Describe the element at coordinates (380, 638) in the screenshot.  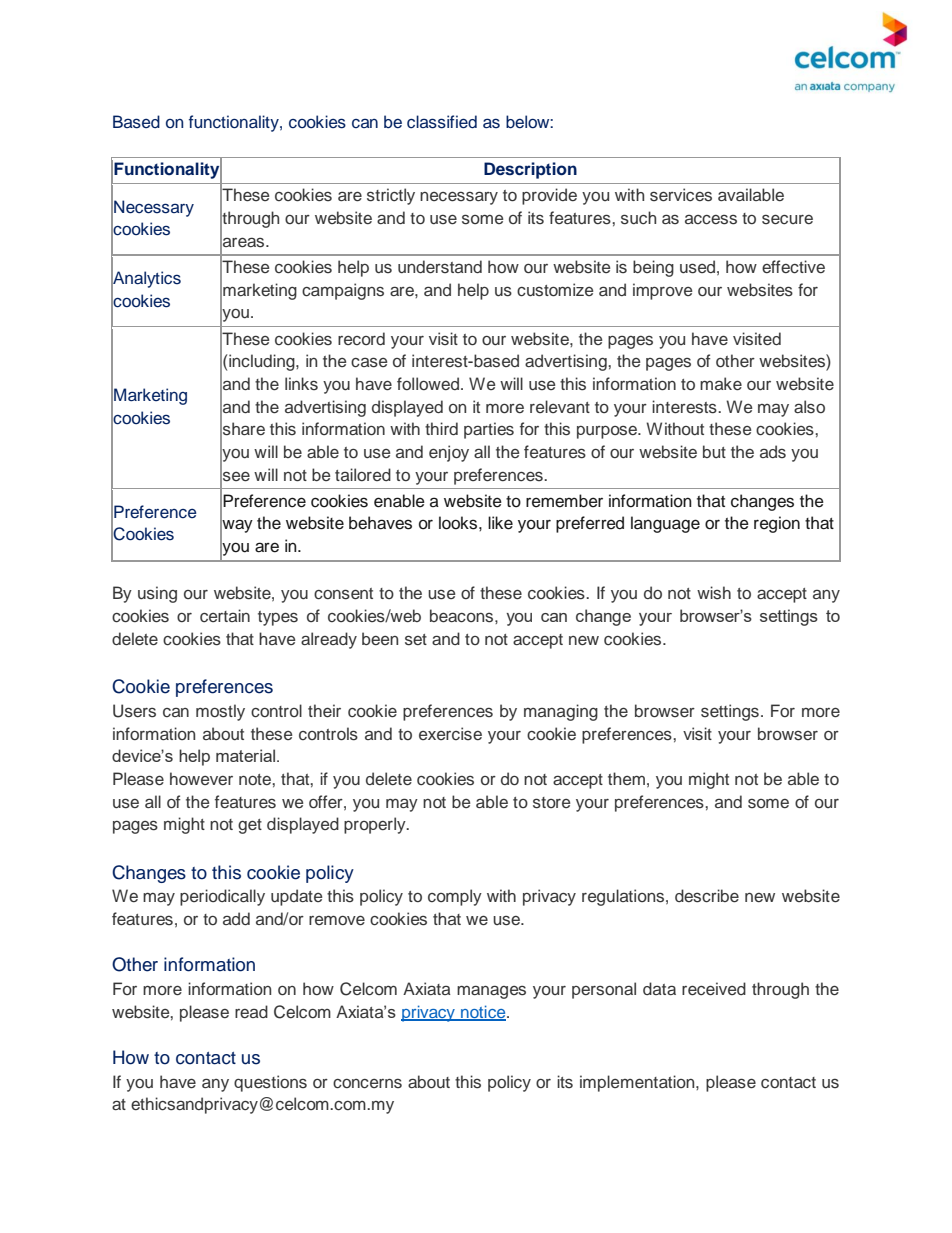
I see `been` at that location.
